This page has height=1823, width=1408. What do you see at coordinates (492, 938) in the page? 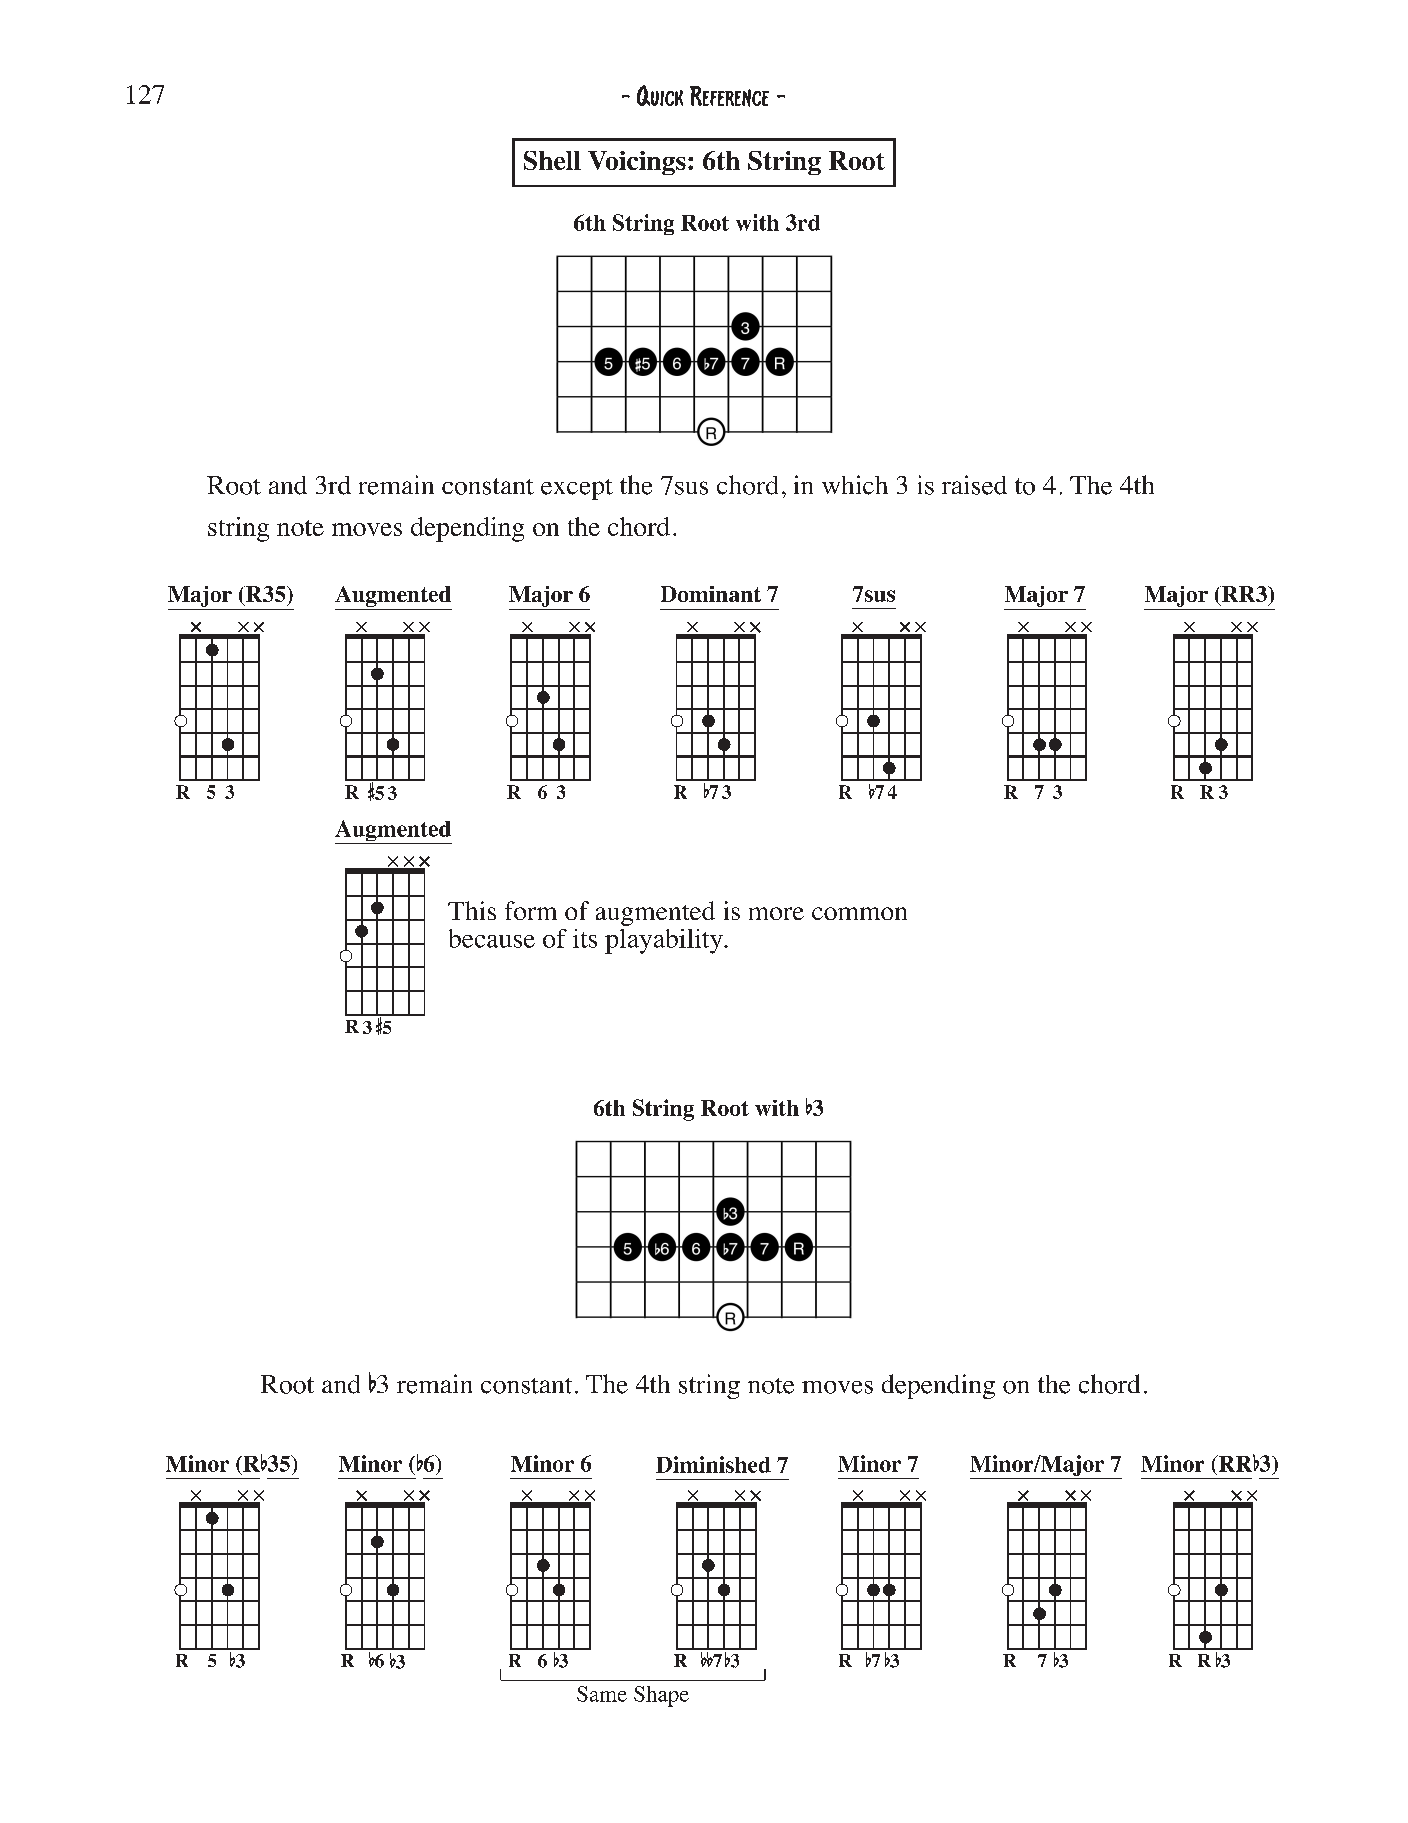
I see `because` at bounding box center [492, 938].
